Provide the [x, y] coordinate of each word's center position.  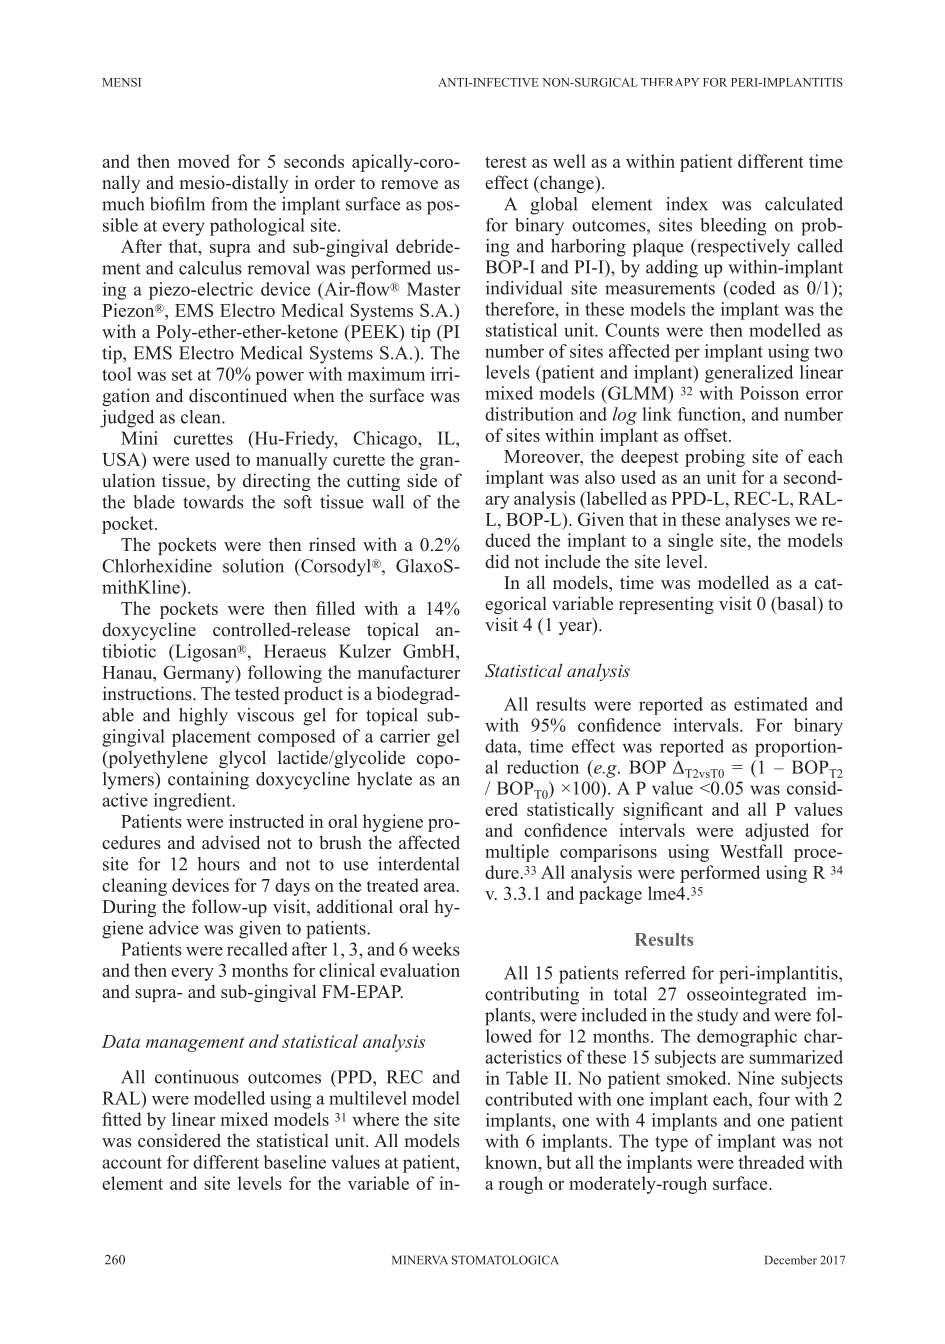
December [791, 1260]
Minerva [420, 1260]
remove [409, 185]
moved [204, 161]
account [132, 1163]
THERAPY [670, 82]
